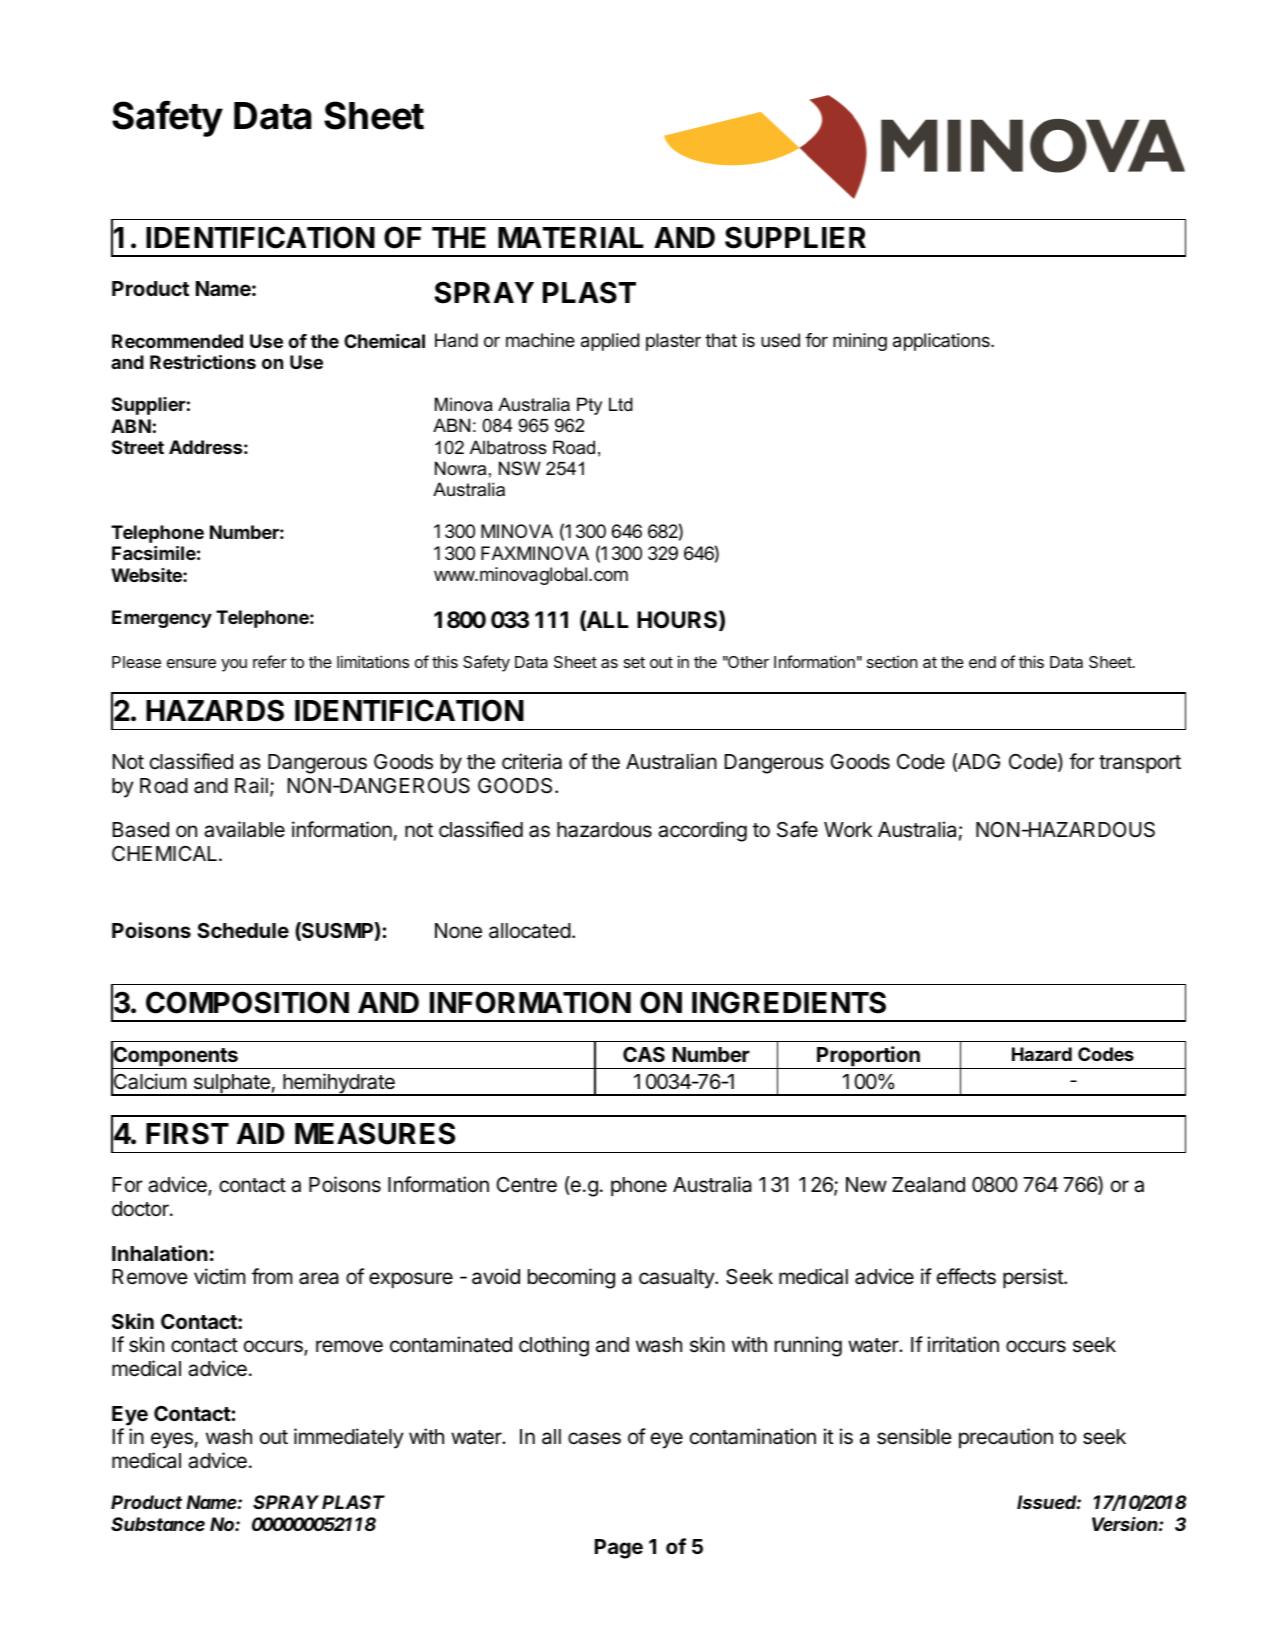  Describe the element at coordinates (634, 662) in the screenshot. I see `set` at that location.
